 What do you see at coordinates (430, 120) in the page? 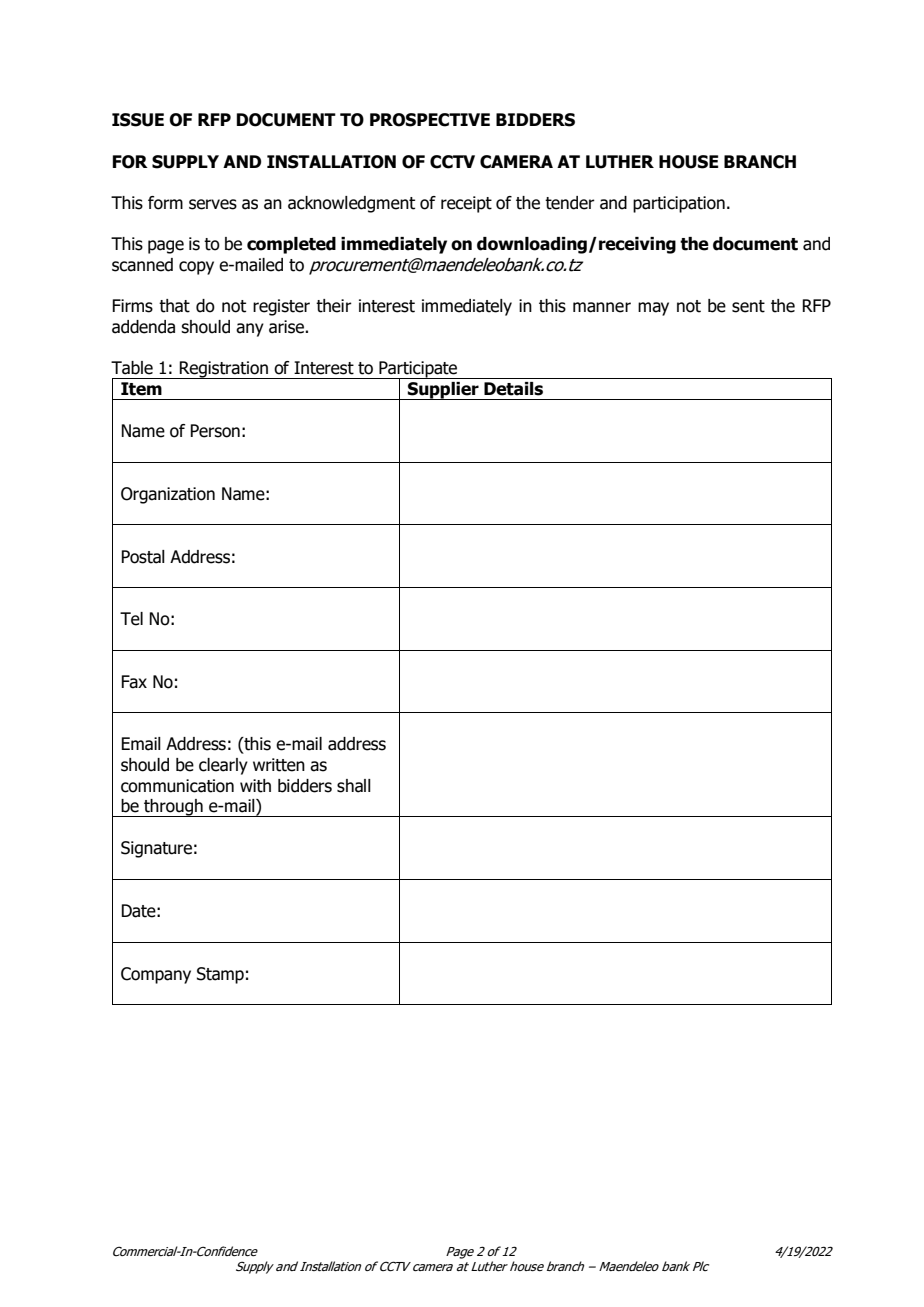
I see `PROSPECTIVE` at bounding box center [430, 120].
